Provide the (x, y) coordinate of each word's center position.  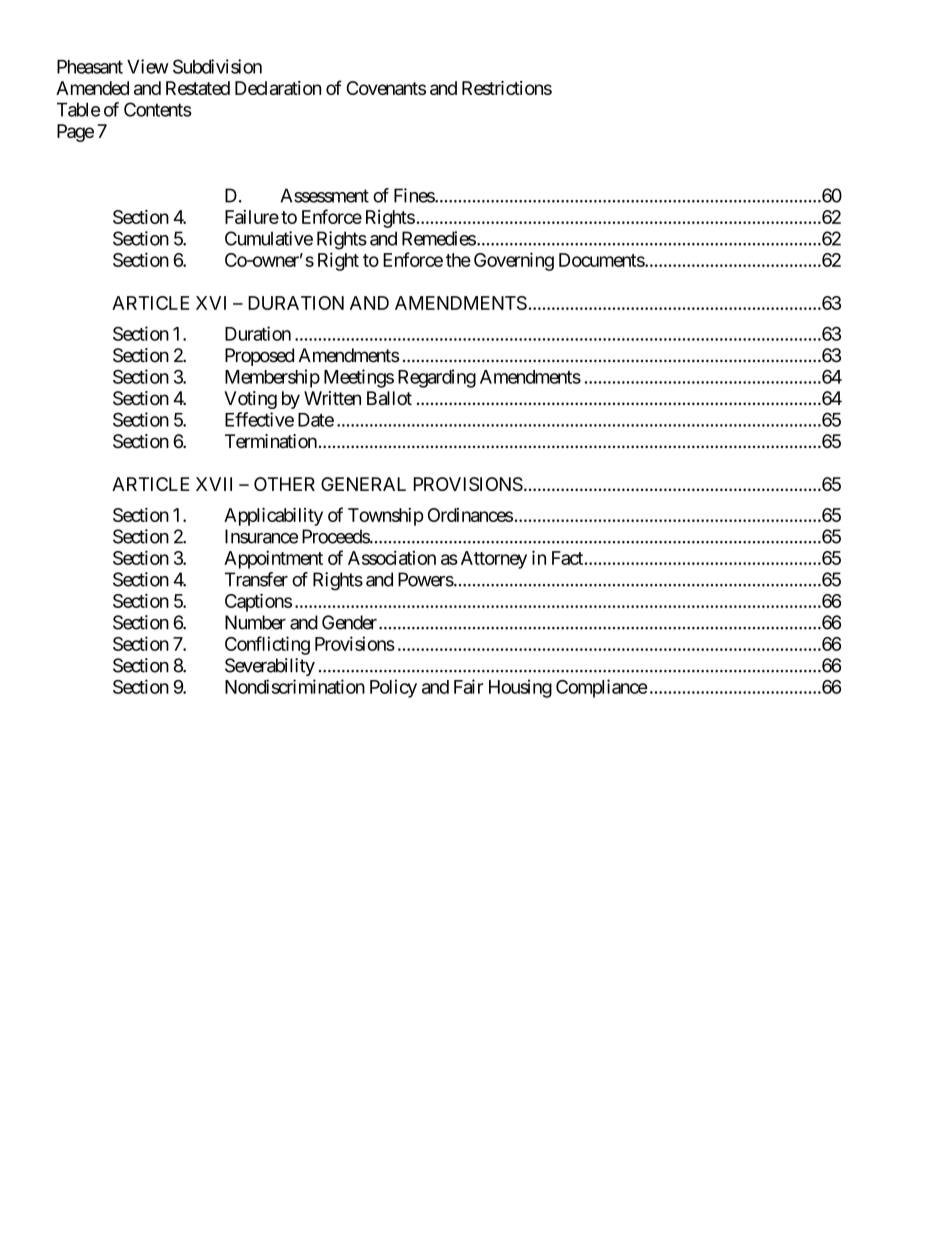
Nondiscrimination (295, 686)
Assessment (324, 195)
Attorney (494, 560)
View (148, 66)
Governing (514, 261)
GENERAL (363, 484)
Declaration (278, 88)
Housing (520, 688)
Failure (252, 217)
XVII (214, 484)
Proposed (259, 357)
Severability (270, 667)
